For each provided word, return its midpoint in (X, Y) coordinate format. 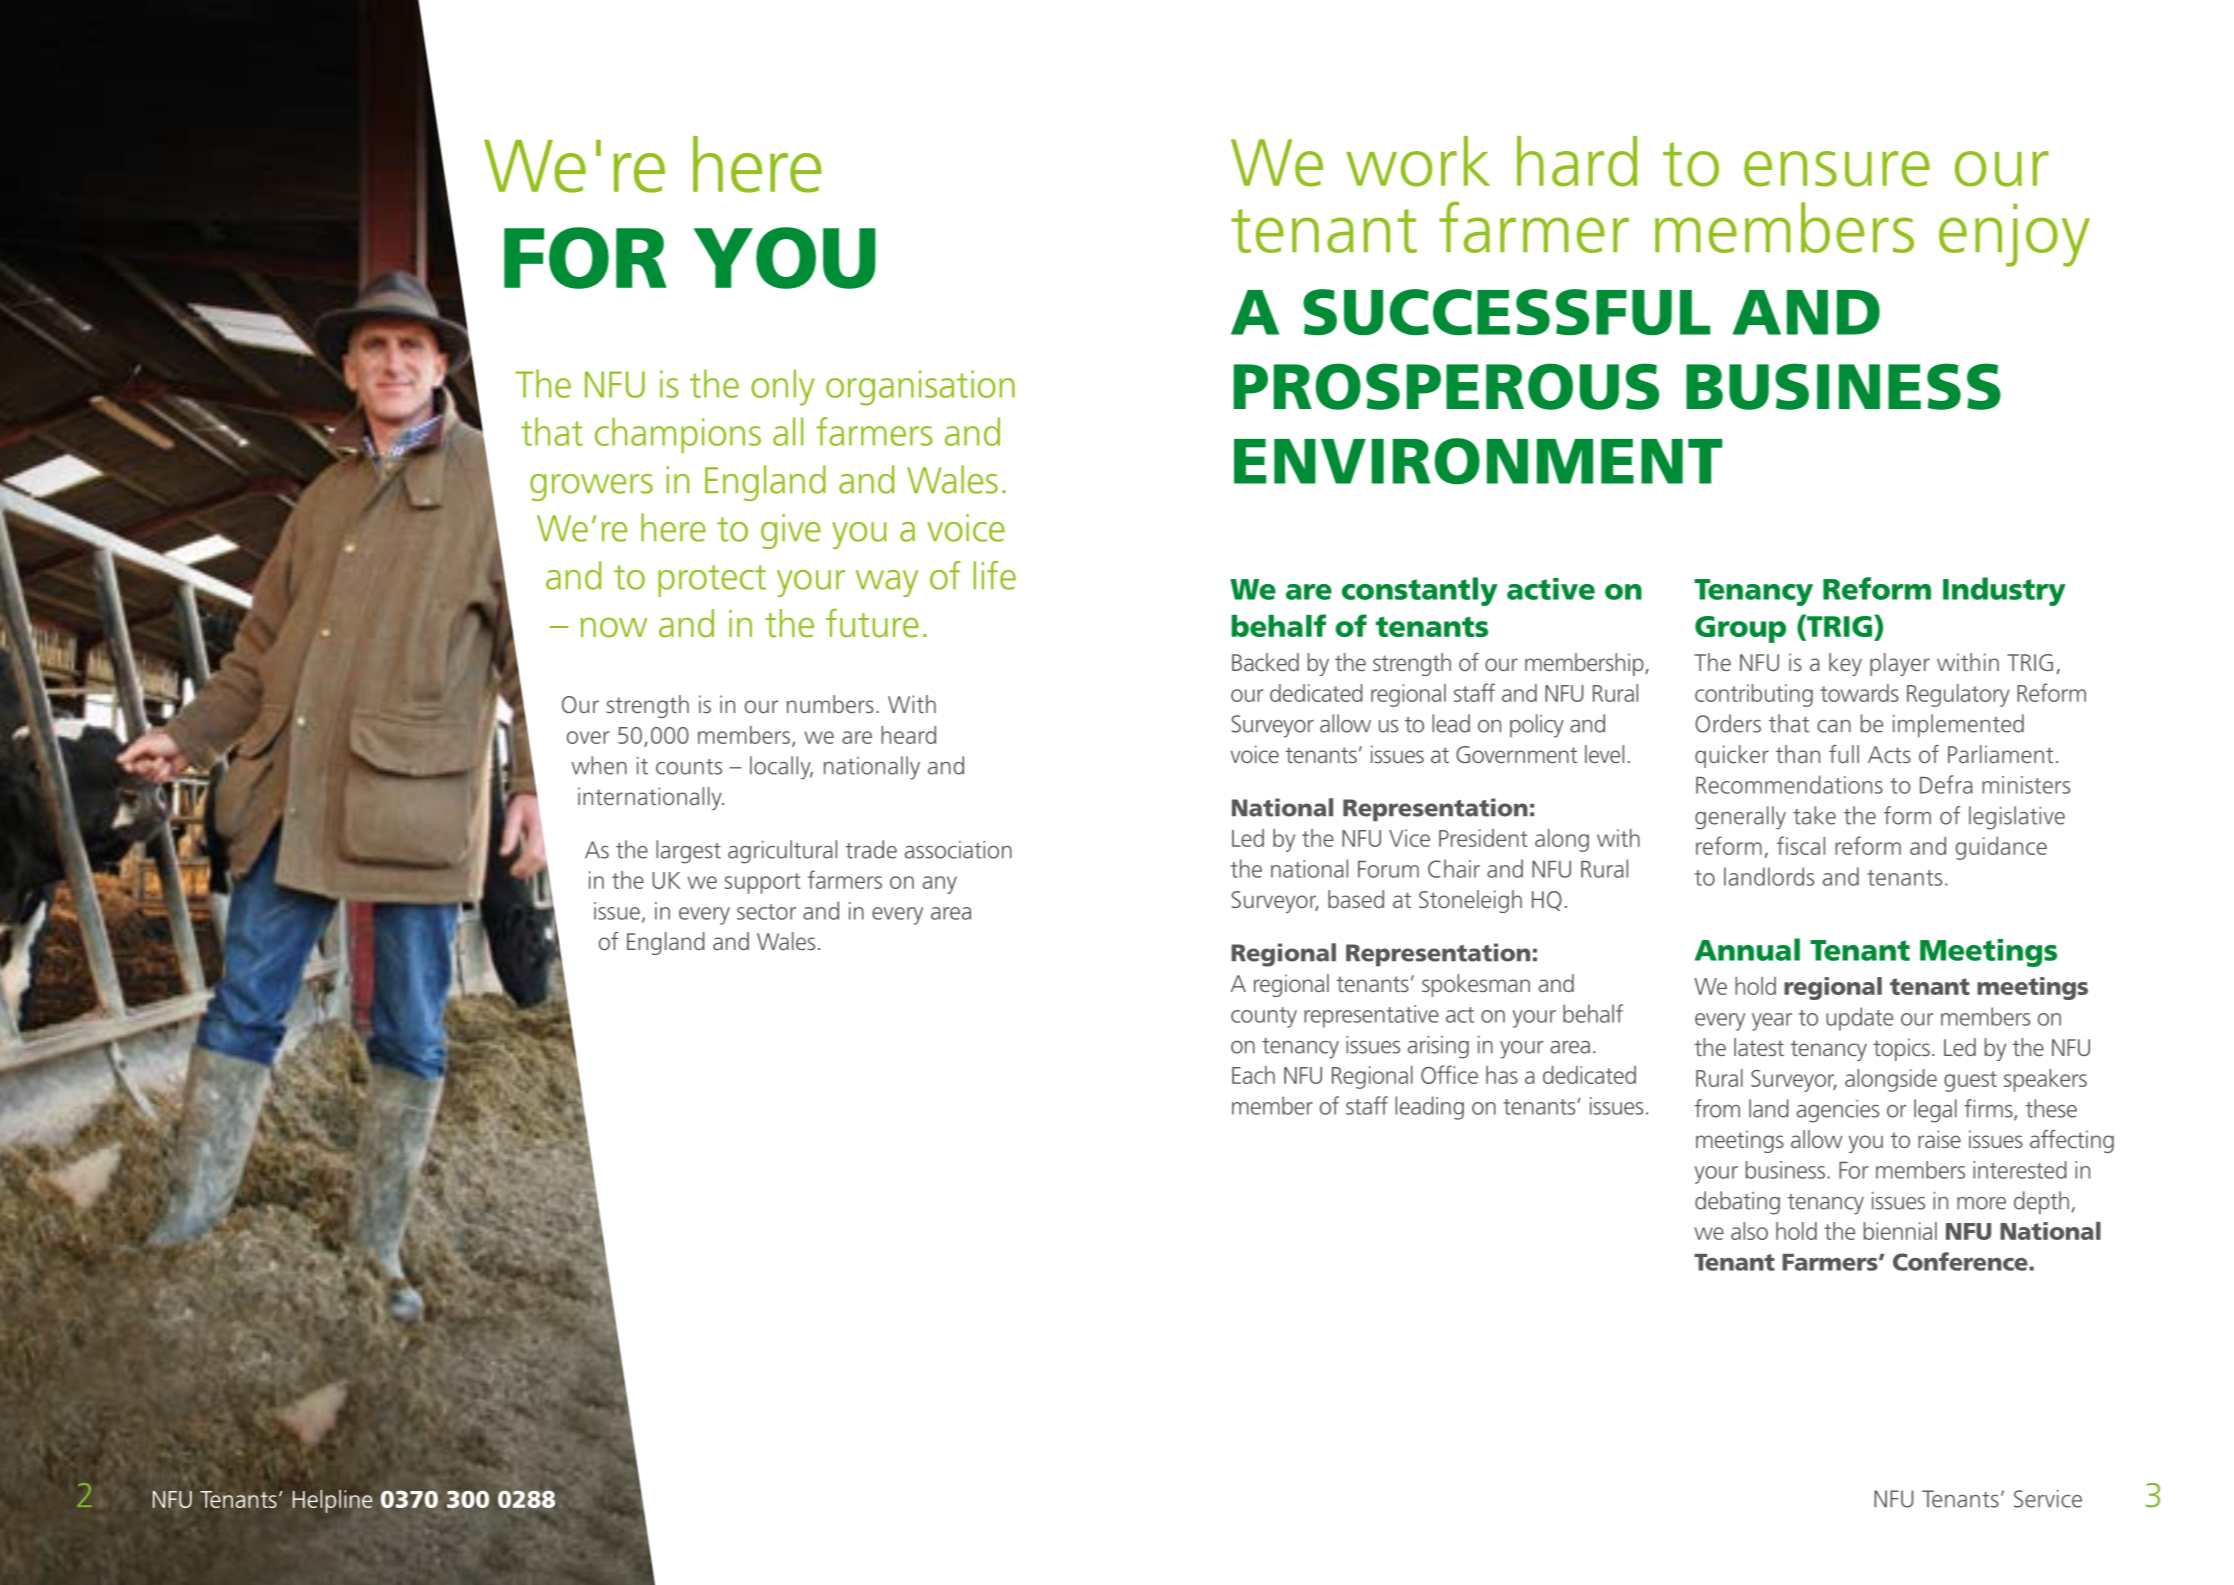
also (1749, 1231)
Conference (1961, 1261)
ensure (1837, 169)
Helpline (333, 1501)
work (1418, 161)
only (782, 387)
